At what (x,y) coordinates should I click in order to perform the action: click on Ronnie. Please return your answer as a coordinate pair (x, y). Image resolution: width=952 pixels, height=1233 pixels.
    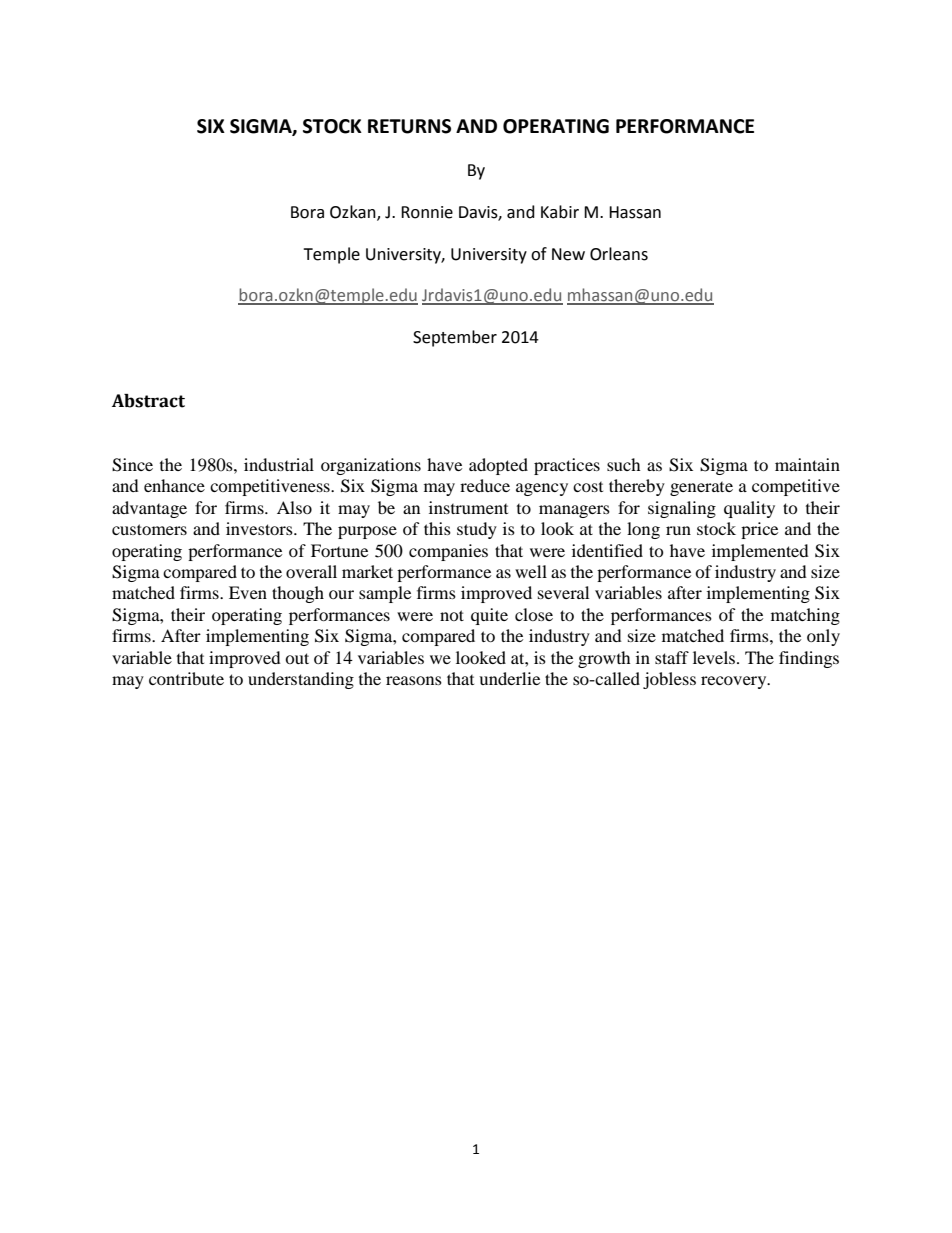
    Looking at the image, I should click on (427, 212).
